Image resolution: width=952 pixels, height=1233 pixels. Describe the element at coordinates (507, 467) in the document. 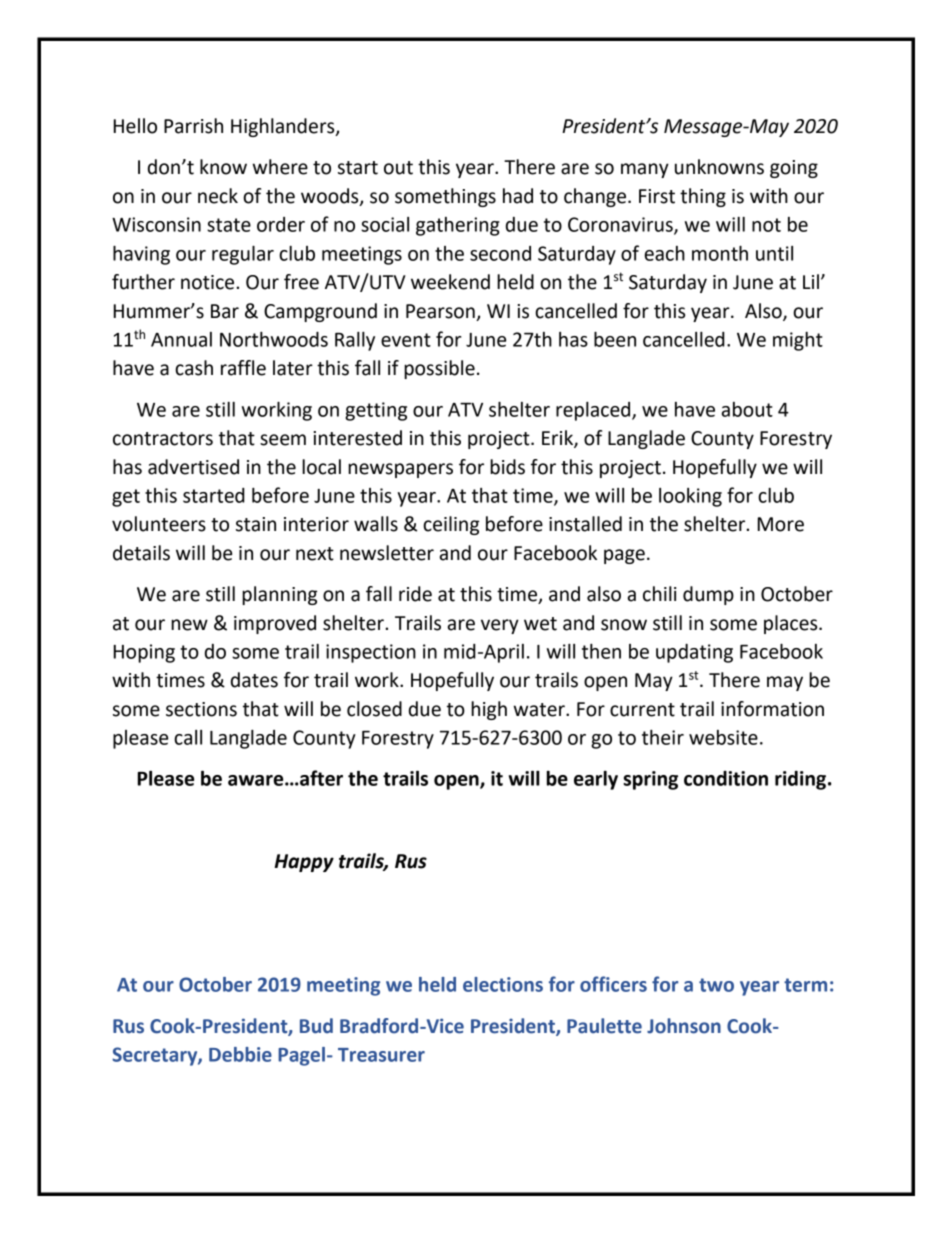

I see `bids` at that location.
